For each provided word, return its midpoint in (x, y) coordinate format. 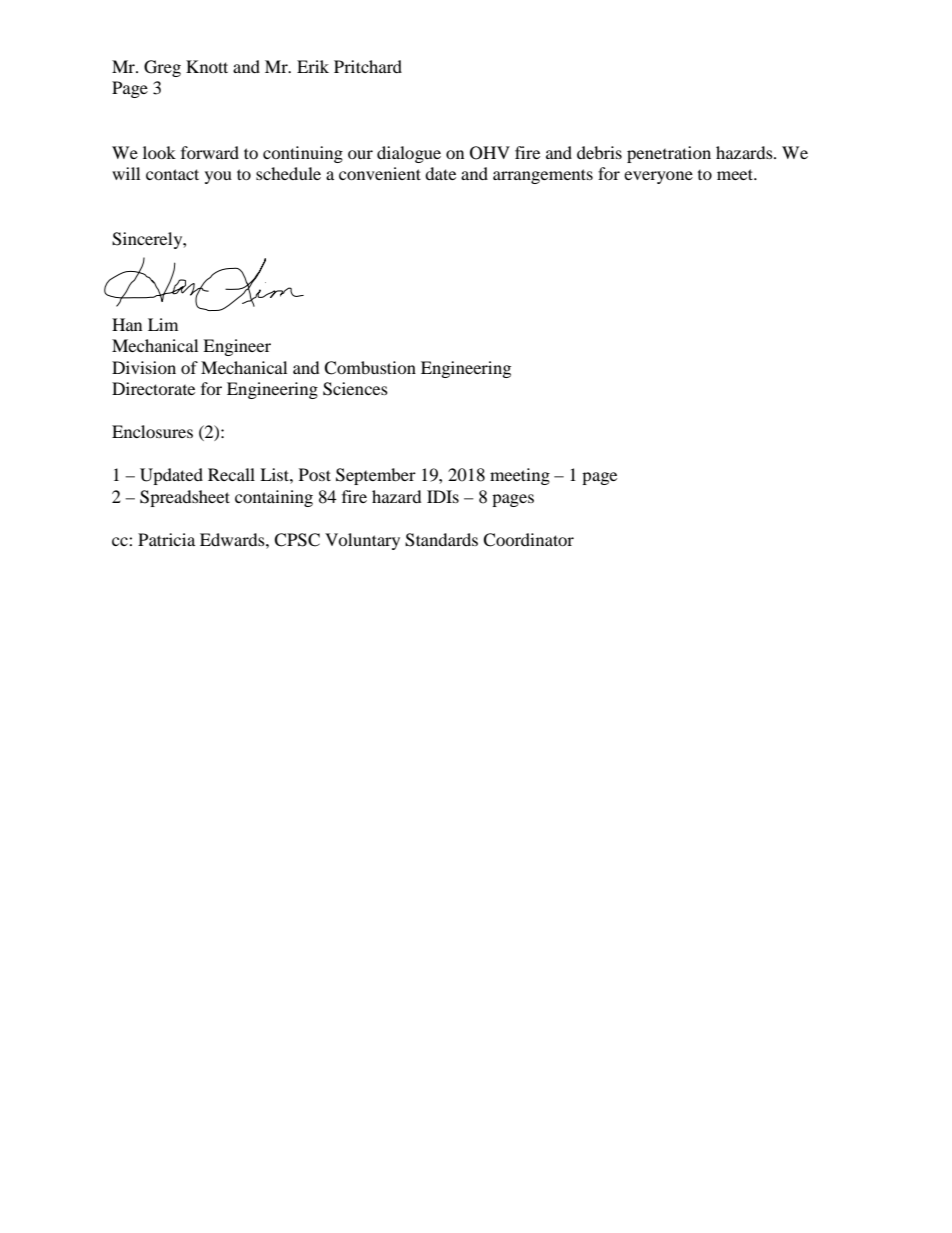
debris (599, 152)
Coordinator (528, 540)
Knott (207, 66)
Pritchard (368, 66)
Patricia (166, 539)
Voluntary (362, 541)
